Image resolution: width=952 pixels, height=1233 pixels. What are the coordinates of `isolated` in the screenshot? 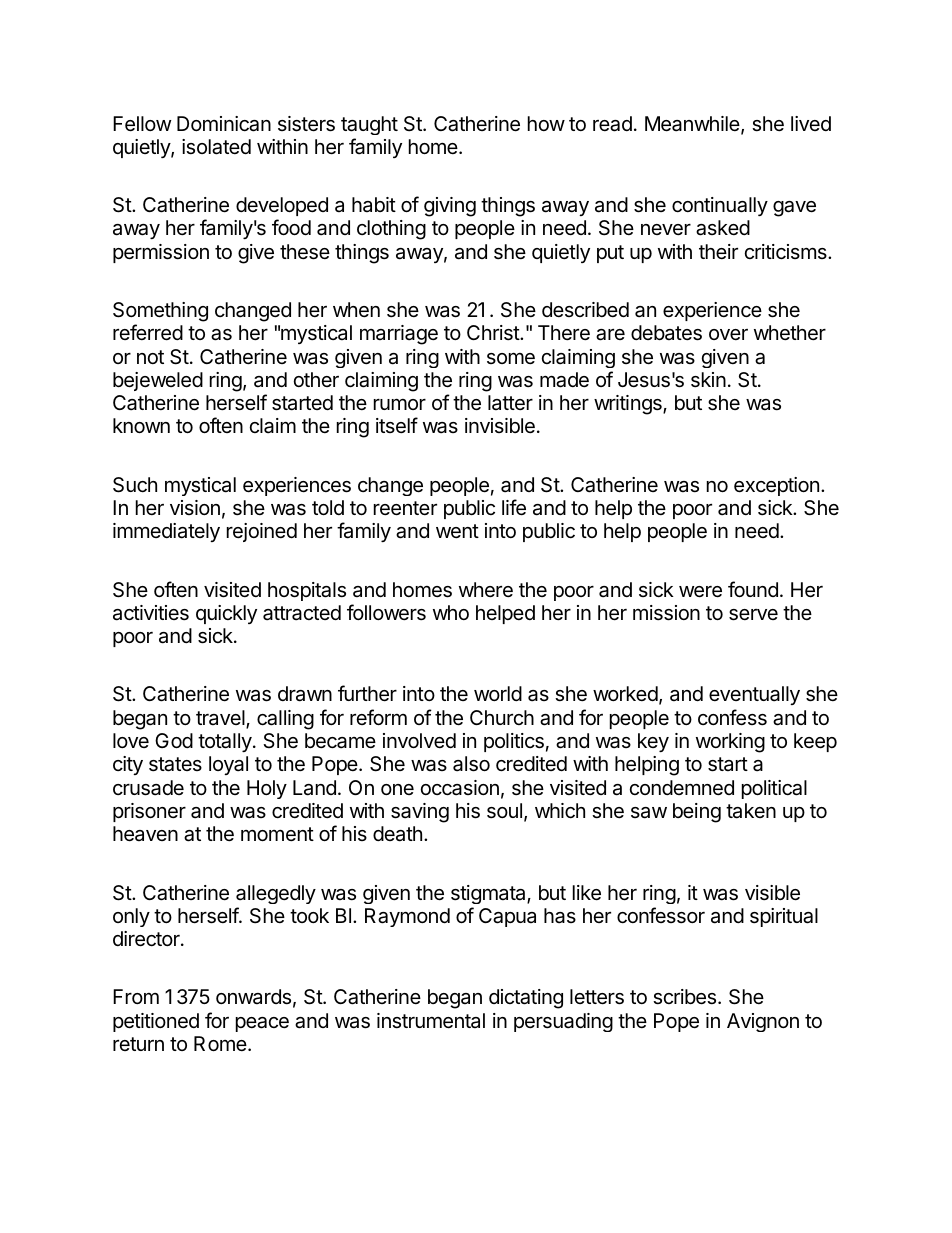 It's located at (216, 147).
